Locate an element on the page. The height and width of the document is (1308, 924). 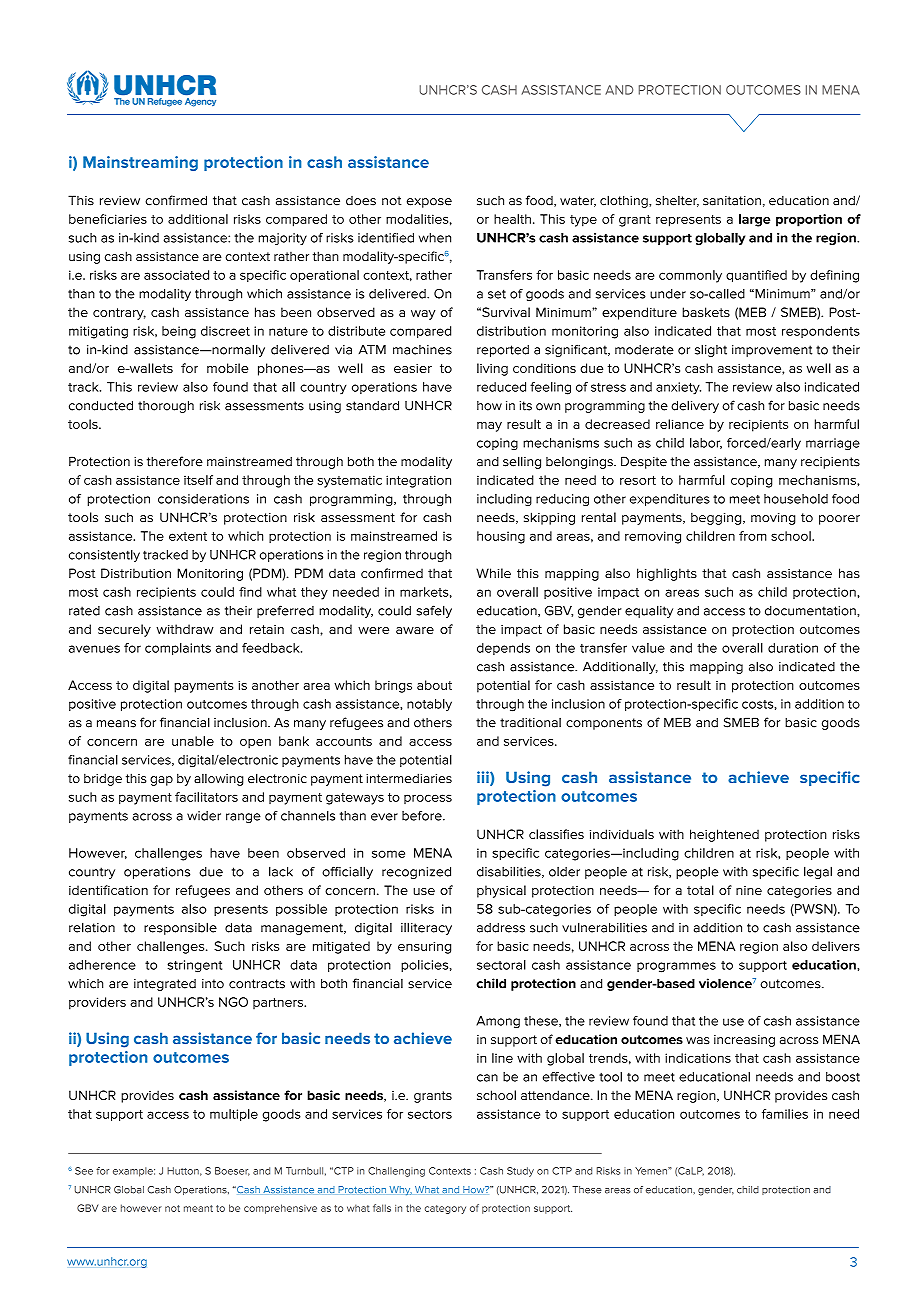
duration is located at coordinates (793, 648).
